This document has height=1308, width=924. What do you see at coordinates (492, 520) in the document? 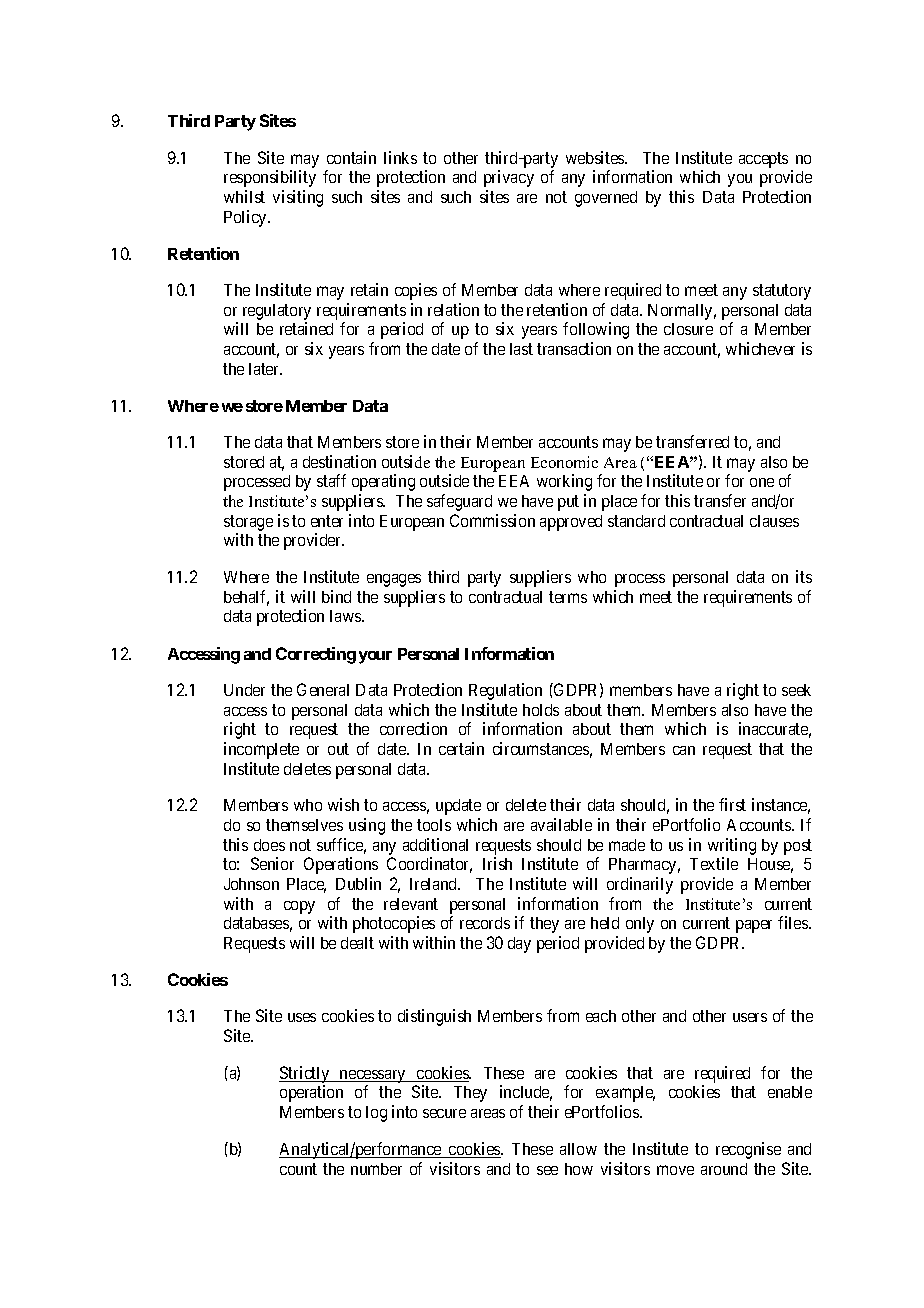
I see `Commission` at bounding box center [492, 520].
